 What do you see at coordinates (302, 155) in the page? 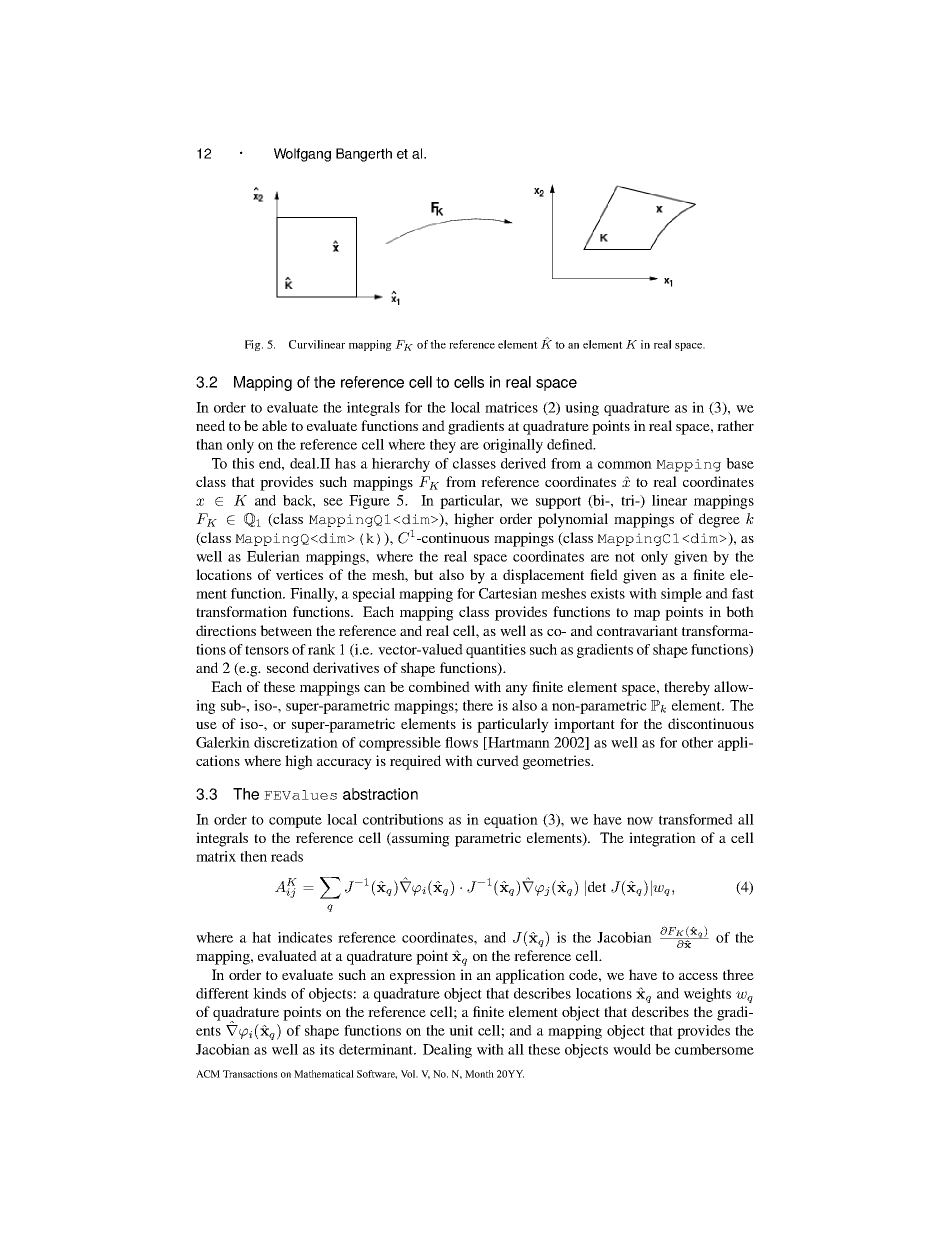
I see `Wolfgang` at bounding box center [302, 155].
